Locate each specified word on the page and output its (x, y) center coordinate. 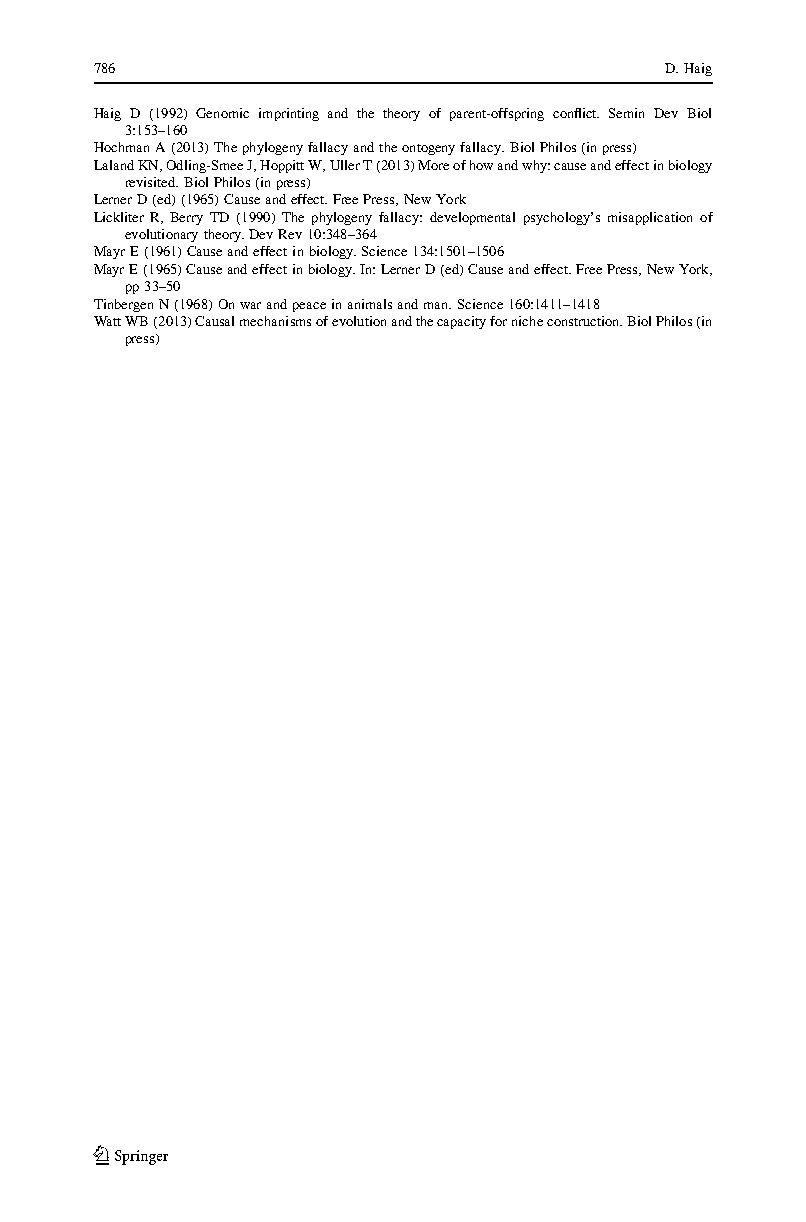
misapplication (650, 218)
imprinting (289, 114)
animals (370, 304)
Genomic (222, 113)
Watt (107, 321)
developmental (472, 218)
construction (584, 321)
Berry (186, 218)
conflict (576, 113)
